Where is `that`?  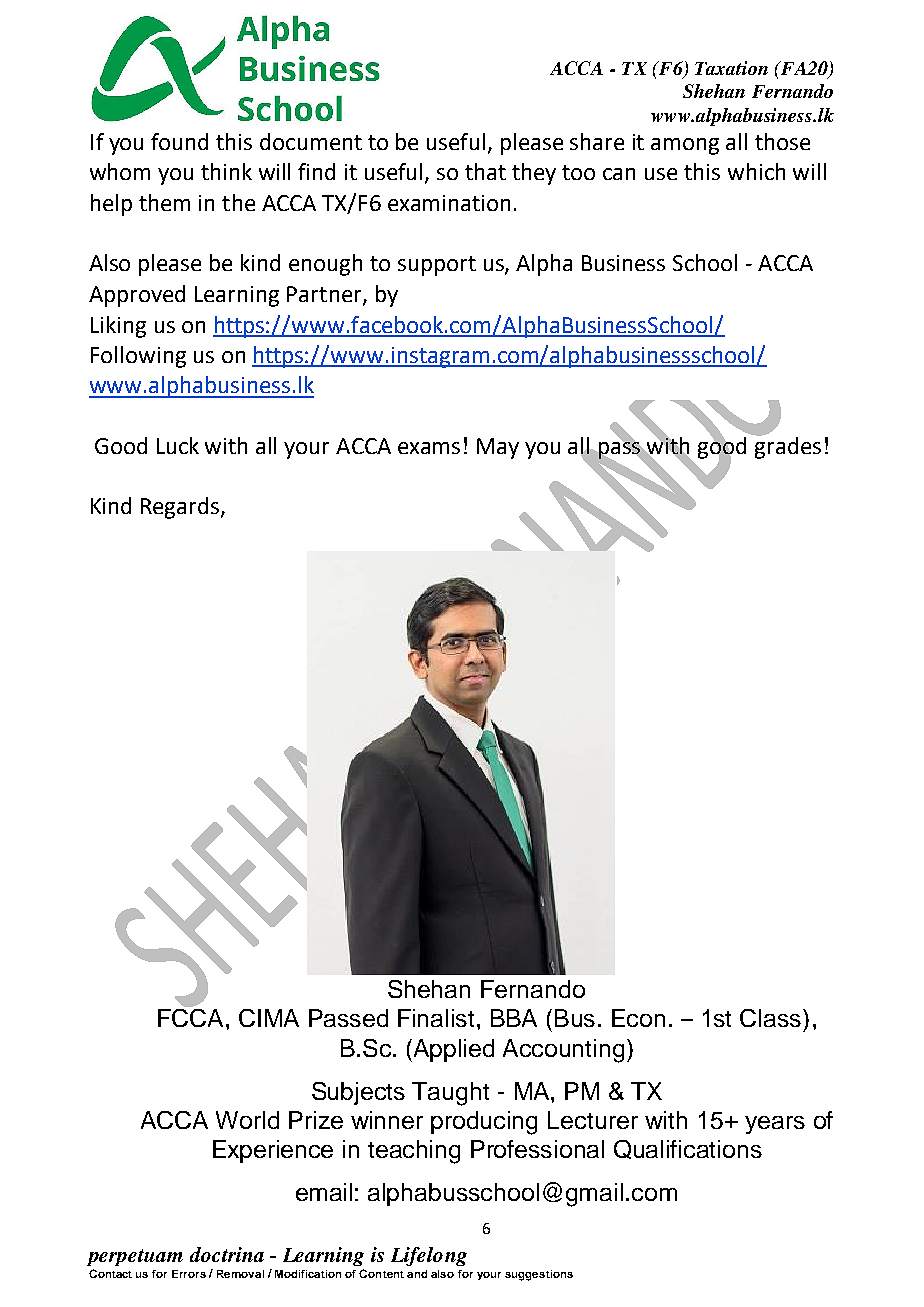 that is located at coordinates (485, 171).
